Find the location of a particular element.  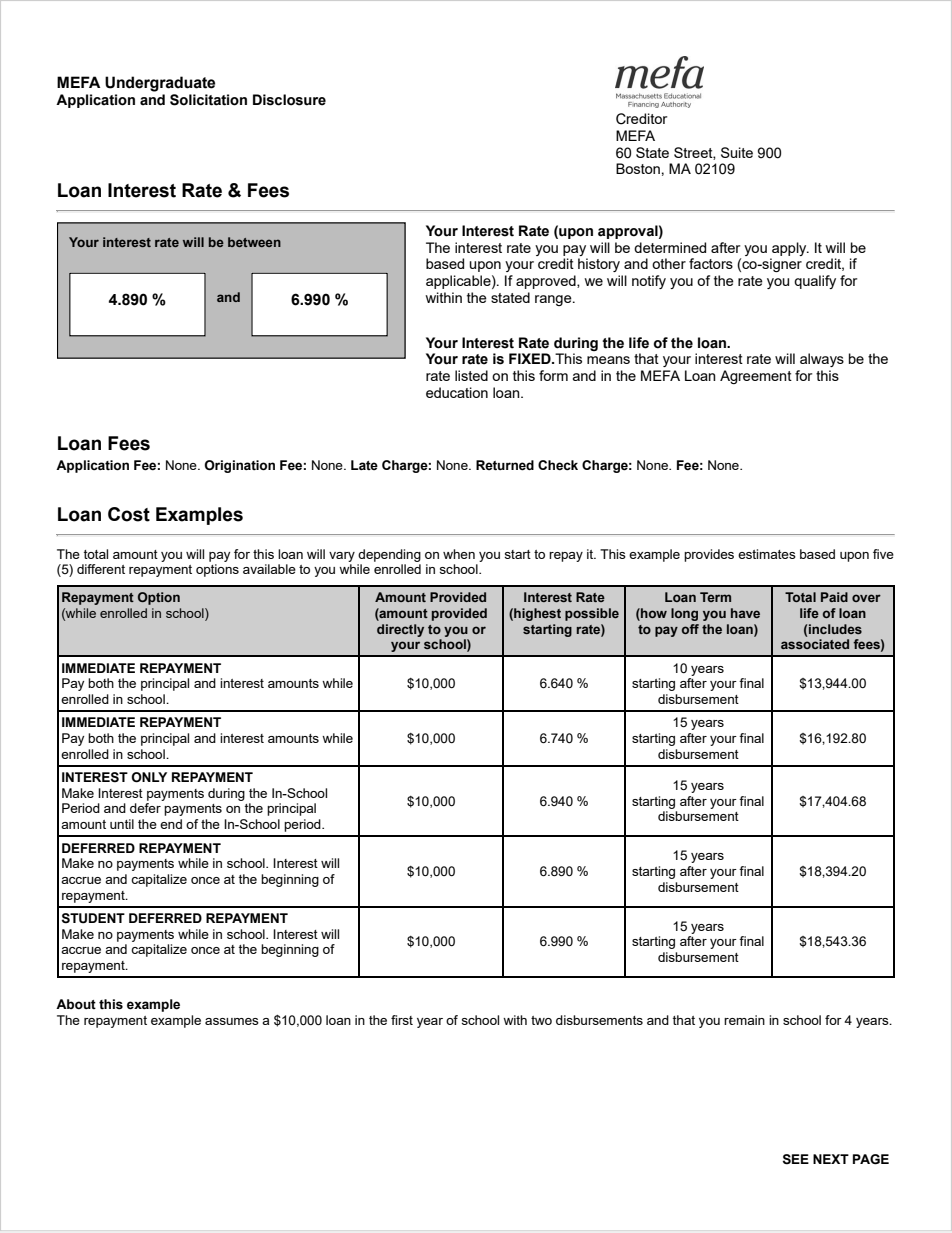

two is located at coordinates (541, 1020).
